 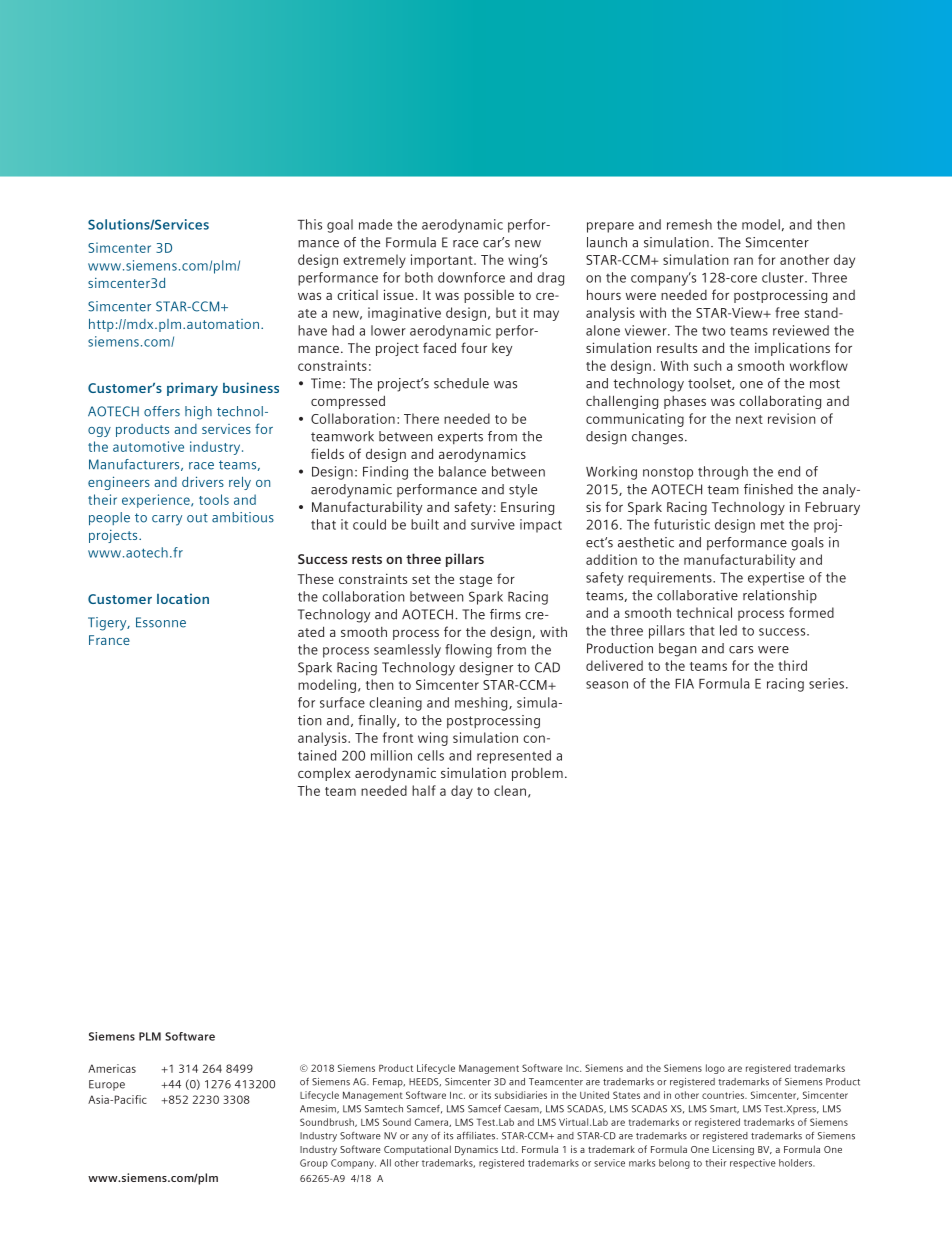 I want to click on problem, so click(x=537, y=774).
